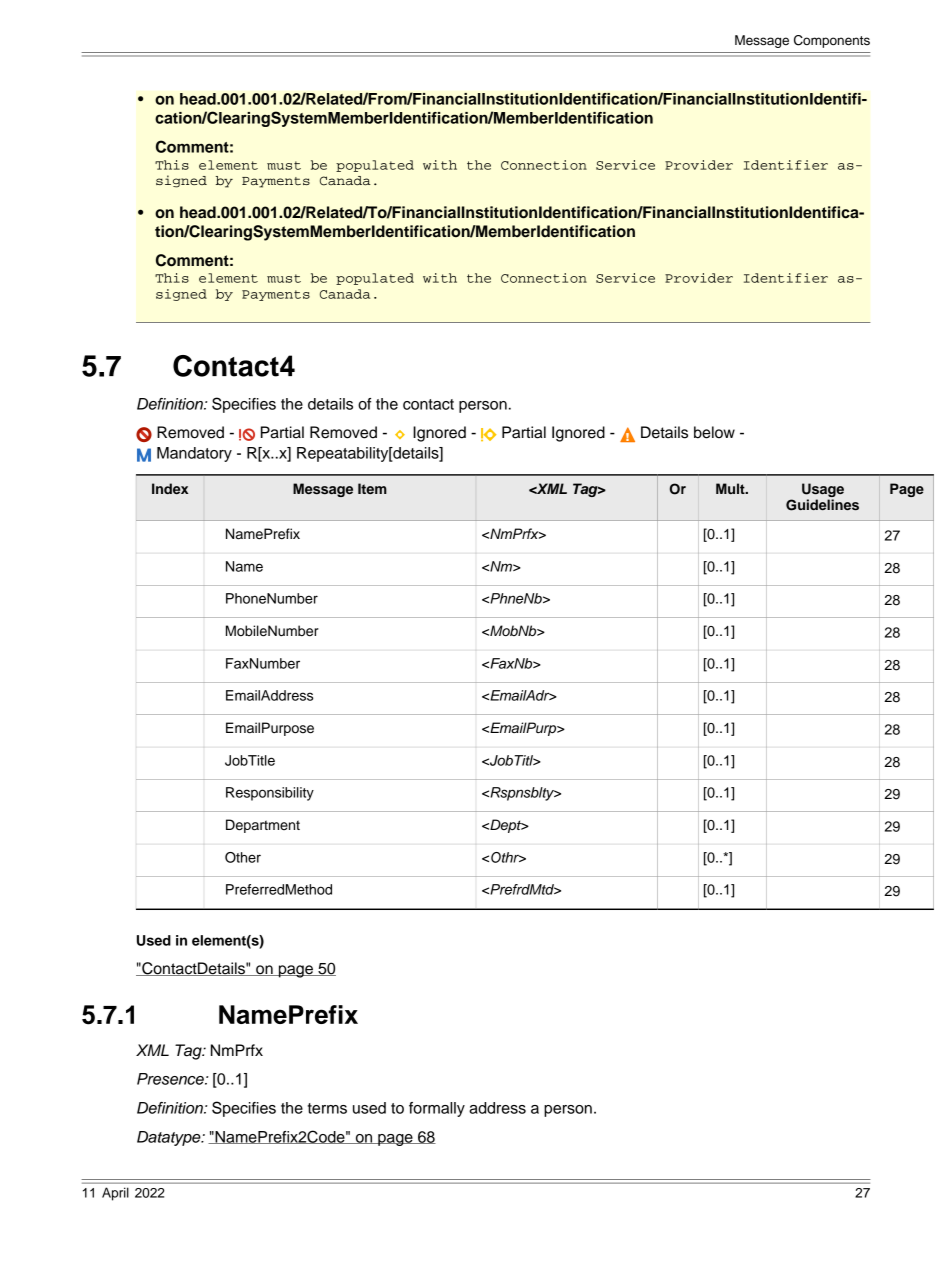  What do you see at coordinates (115, 1194) in the screenshot?
I see `April` at bounding box center [115, 1194].
